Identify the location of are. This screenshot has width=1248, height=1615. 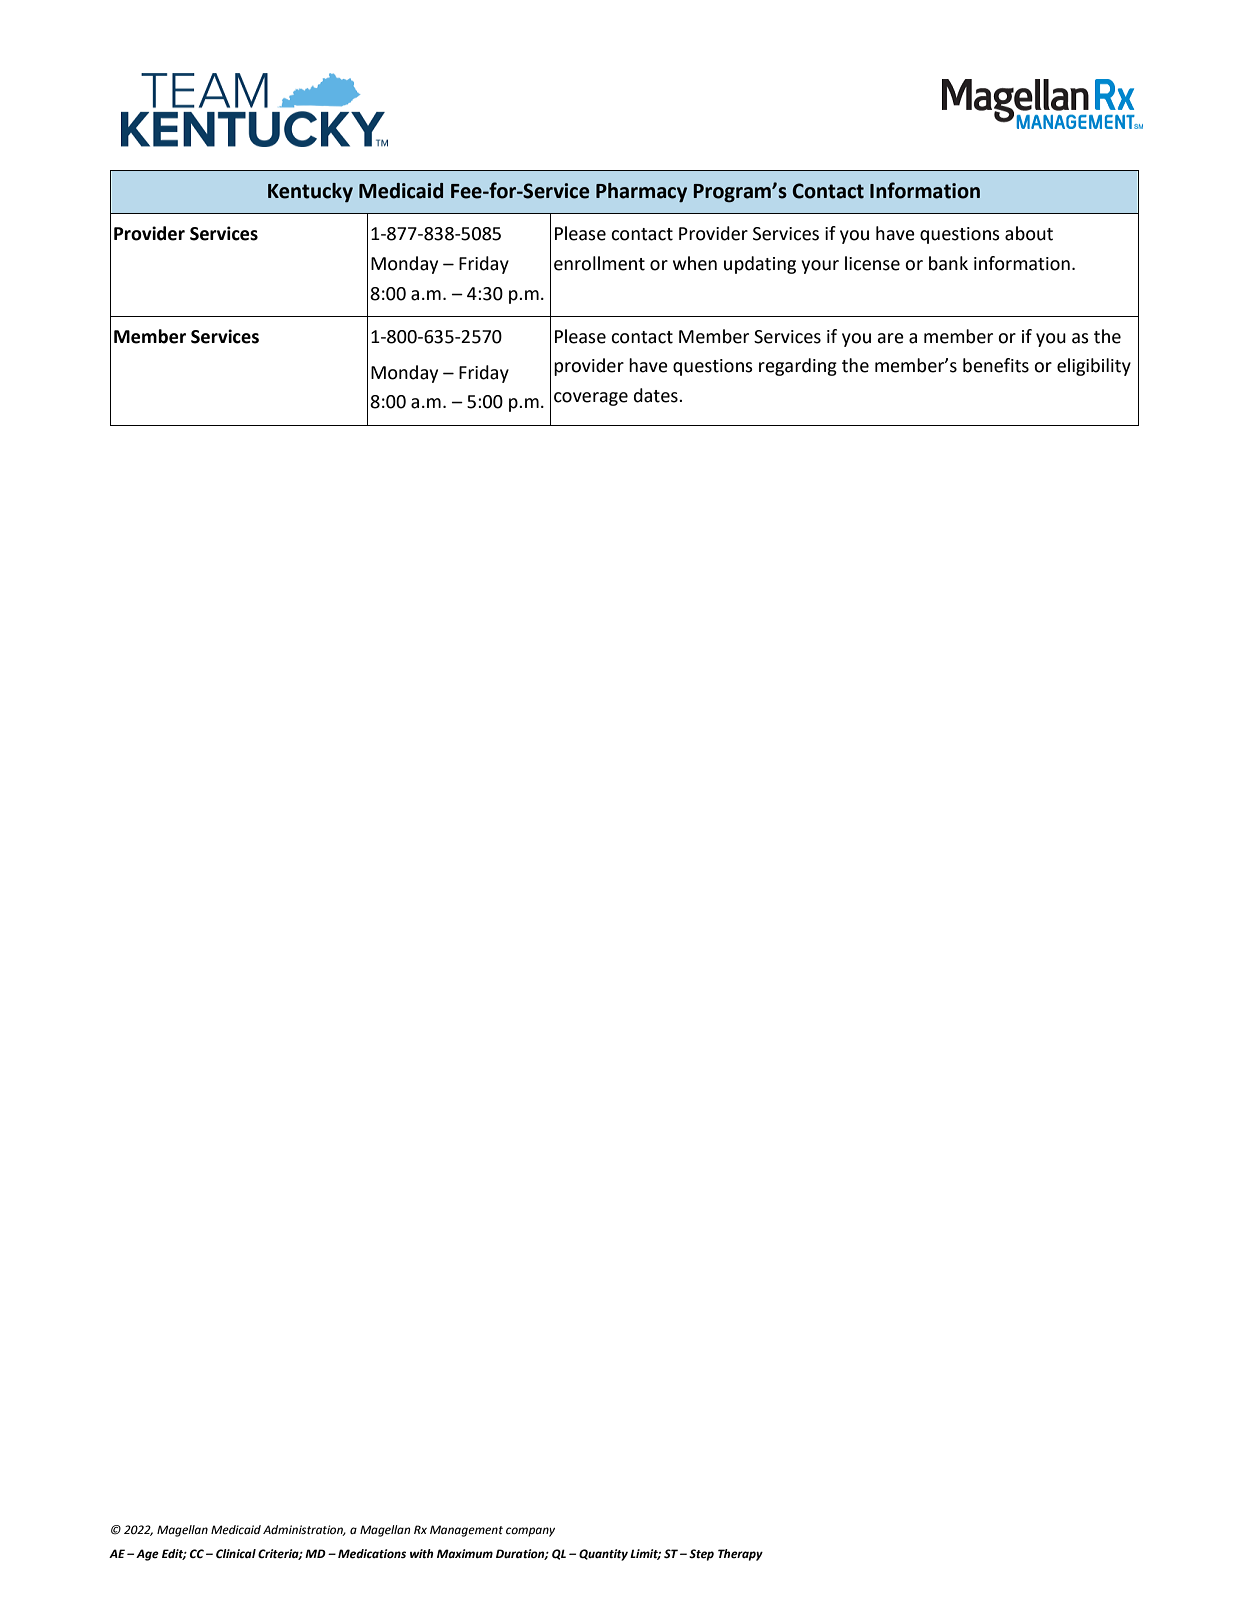
(890, 338).
